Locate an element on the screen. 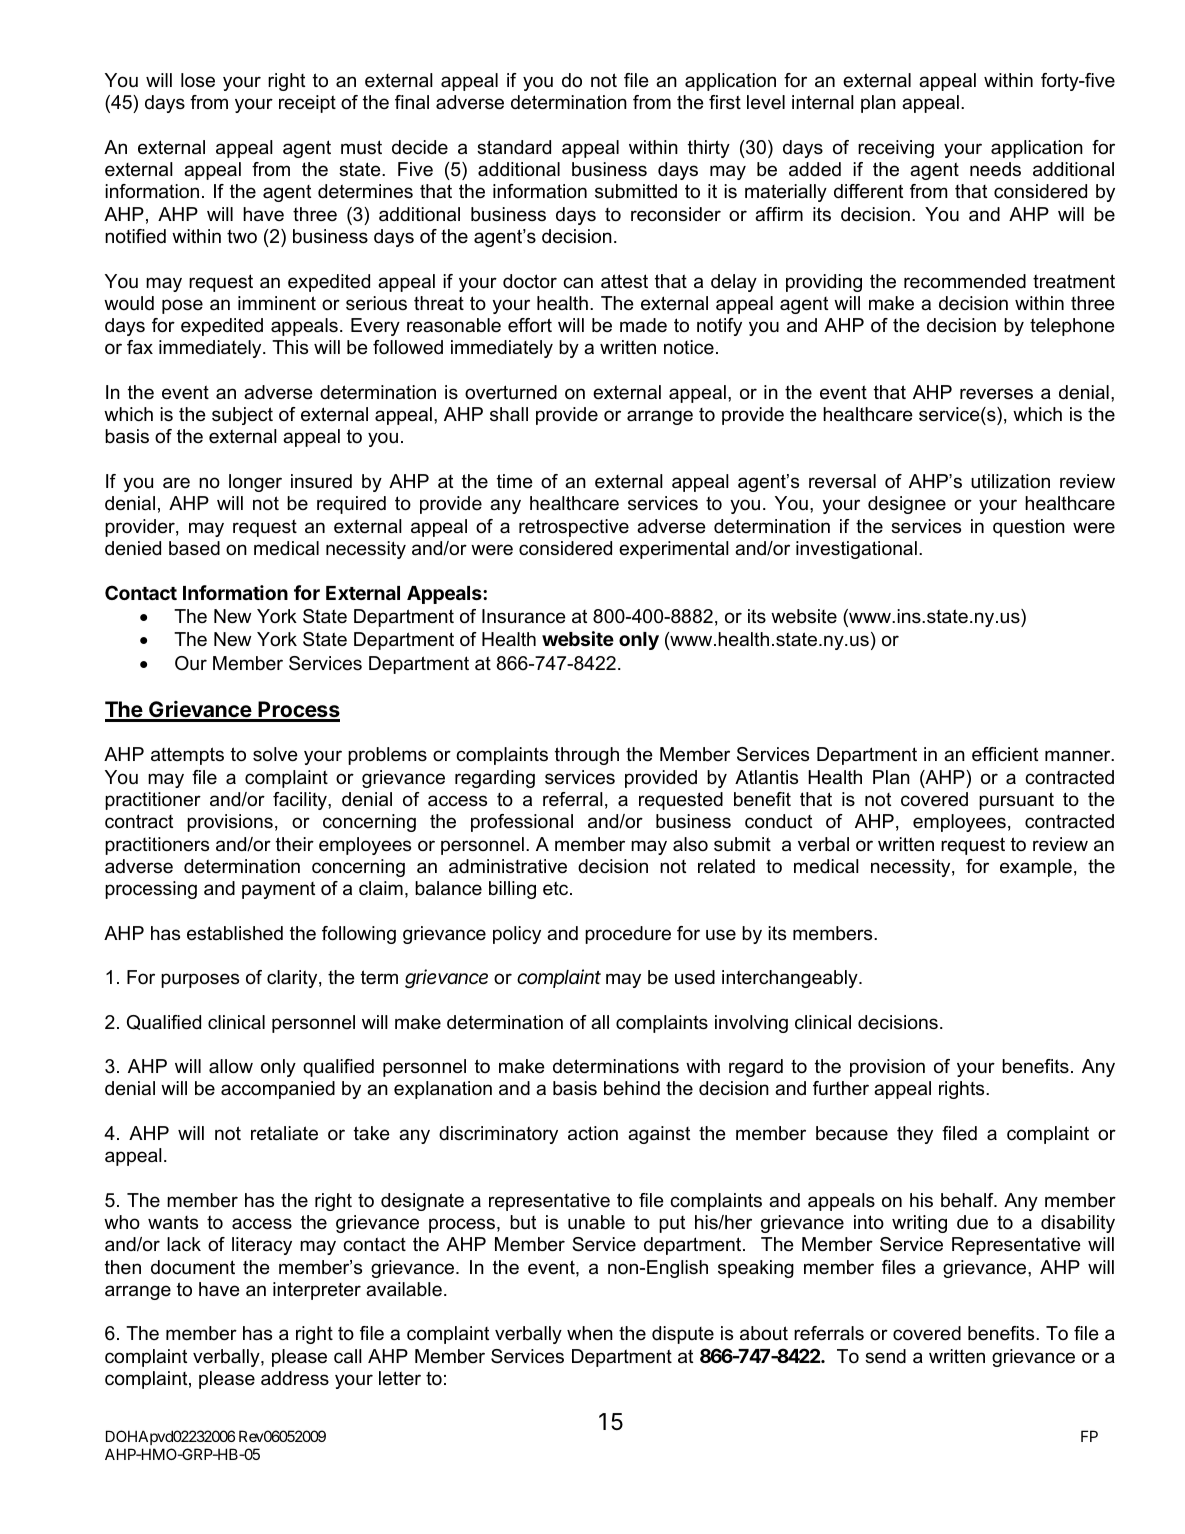 The height and width of the screenshot is (1534, 1185). address is located at coordinates (295, 1378).
